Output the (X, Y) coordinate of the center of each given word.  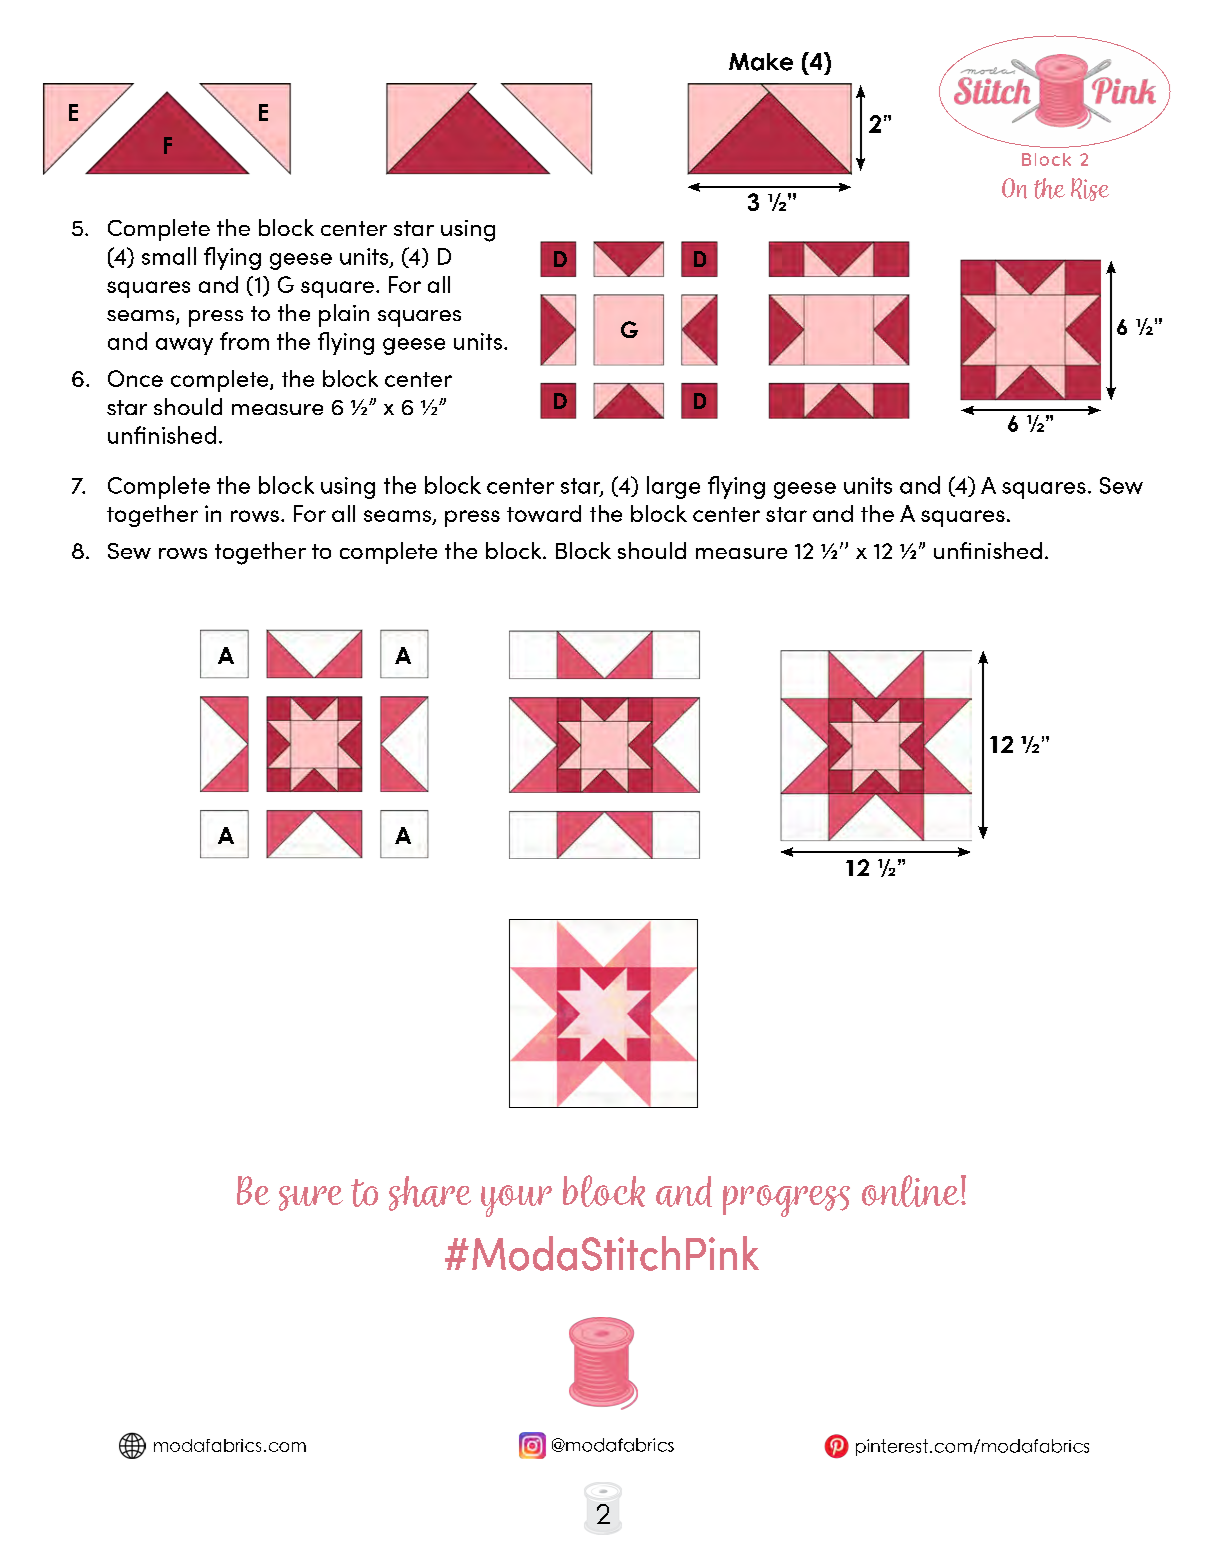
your (516, 1201)
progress (786, 1201)
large (673, 487)
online (910, 1191)
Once (135, 378)
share (430, 1193)
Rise (1090, 189)
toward (544, 513)
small (169, 256)
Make (761, 62)
